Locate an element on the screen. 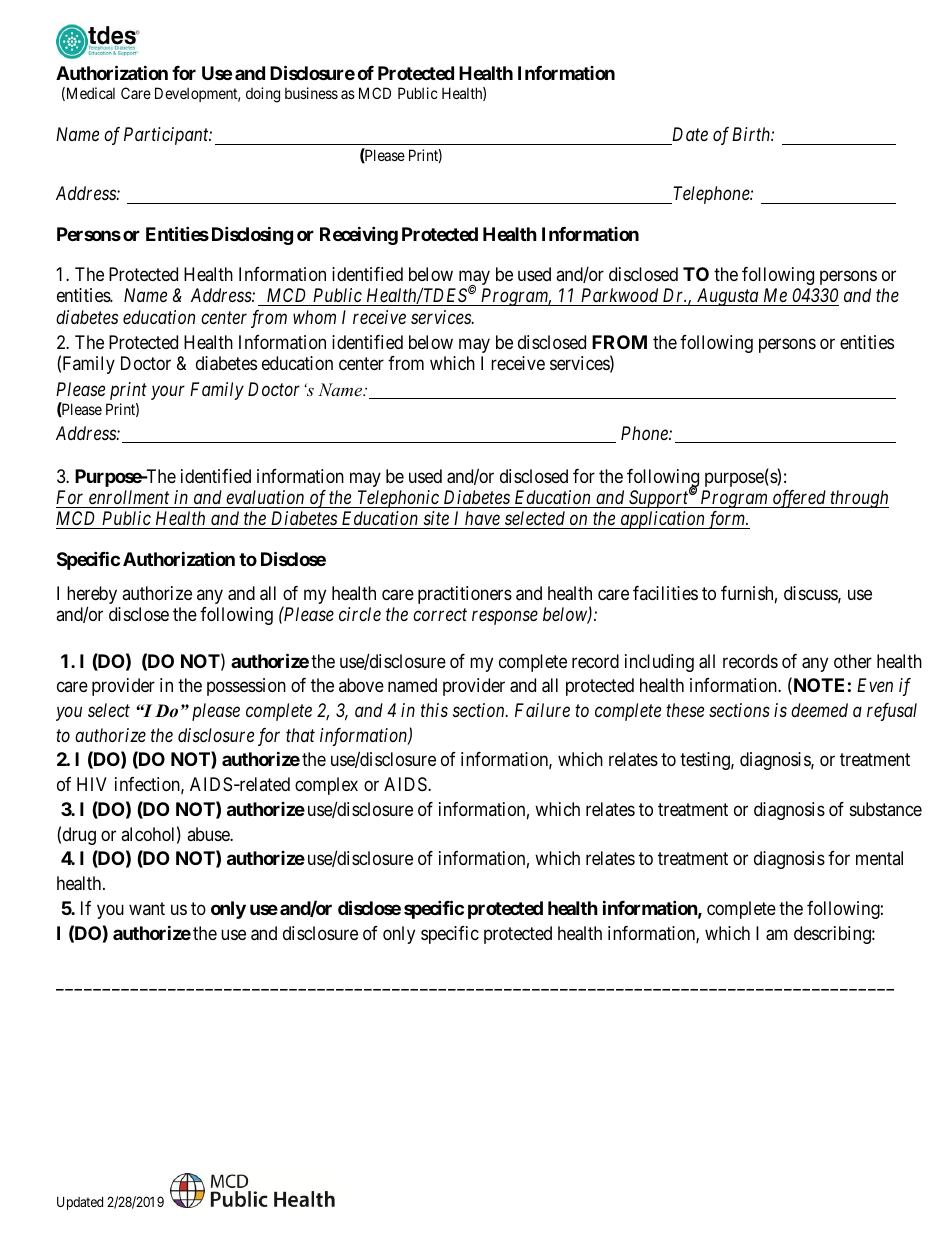 This screenshot has height=1233, width=952. enrollment is located at coordinates (129, 497).
